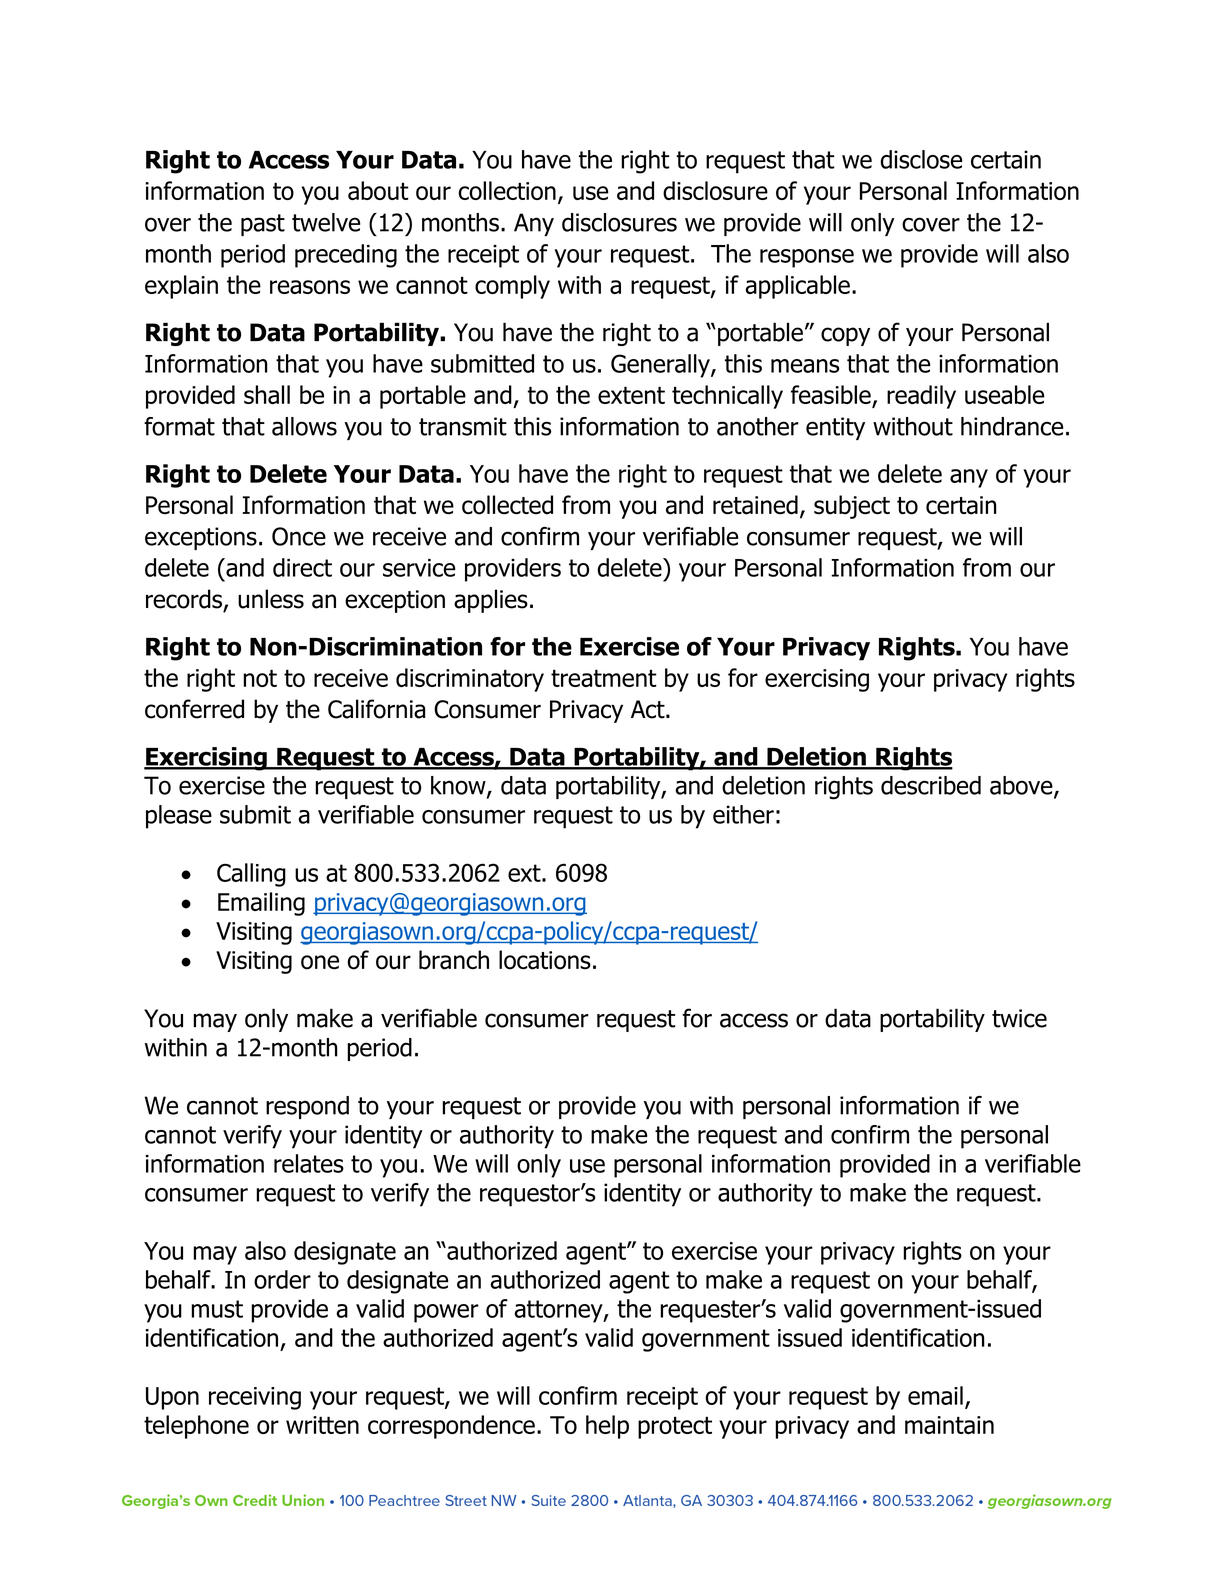 The width and height of the screenshot is (1227, 1588). Describe the element at coordinates (255, 1398) in the screenshot. I see `receiving` at that location.
